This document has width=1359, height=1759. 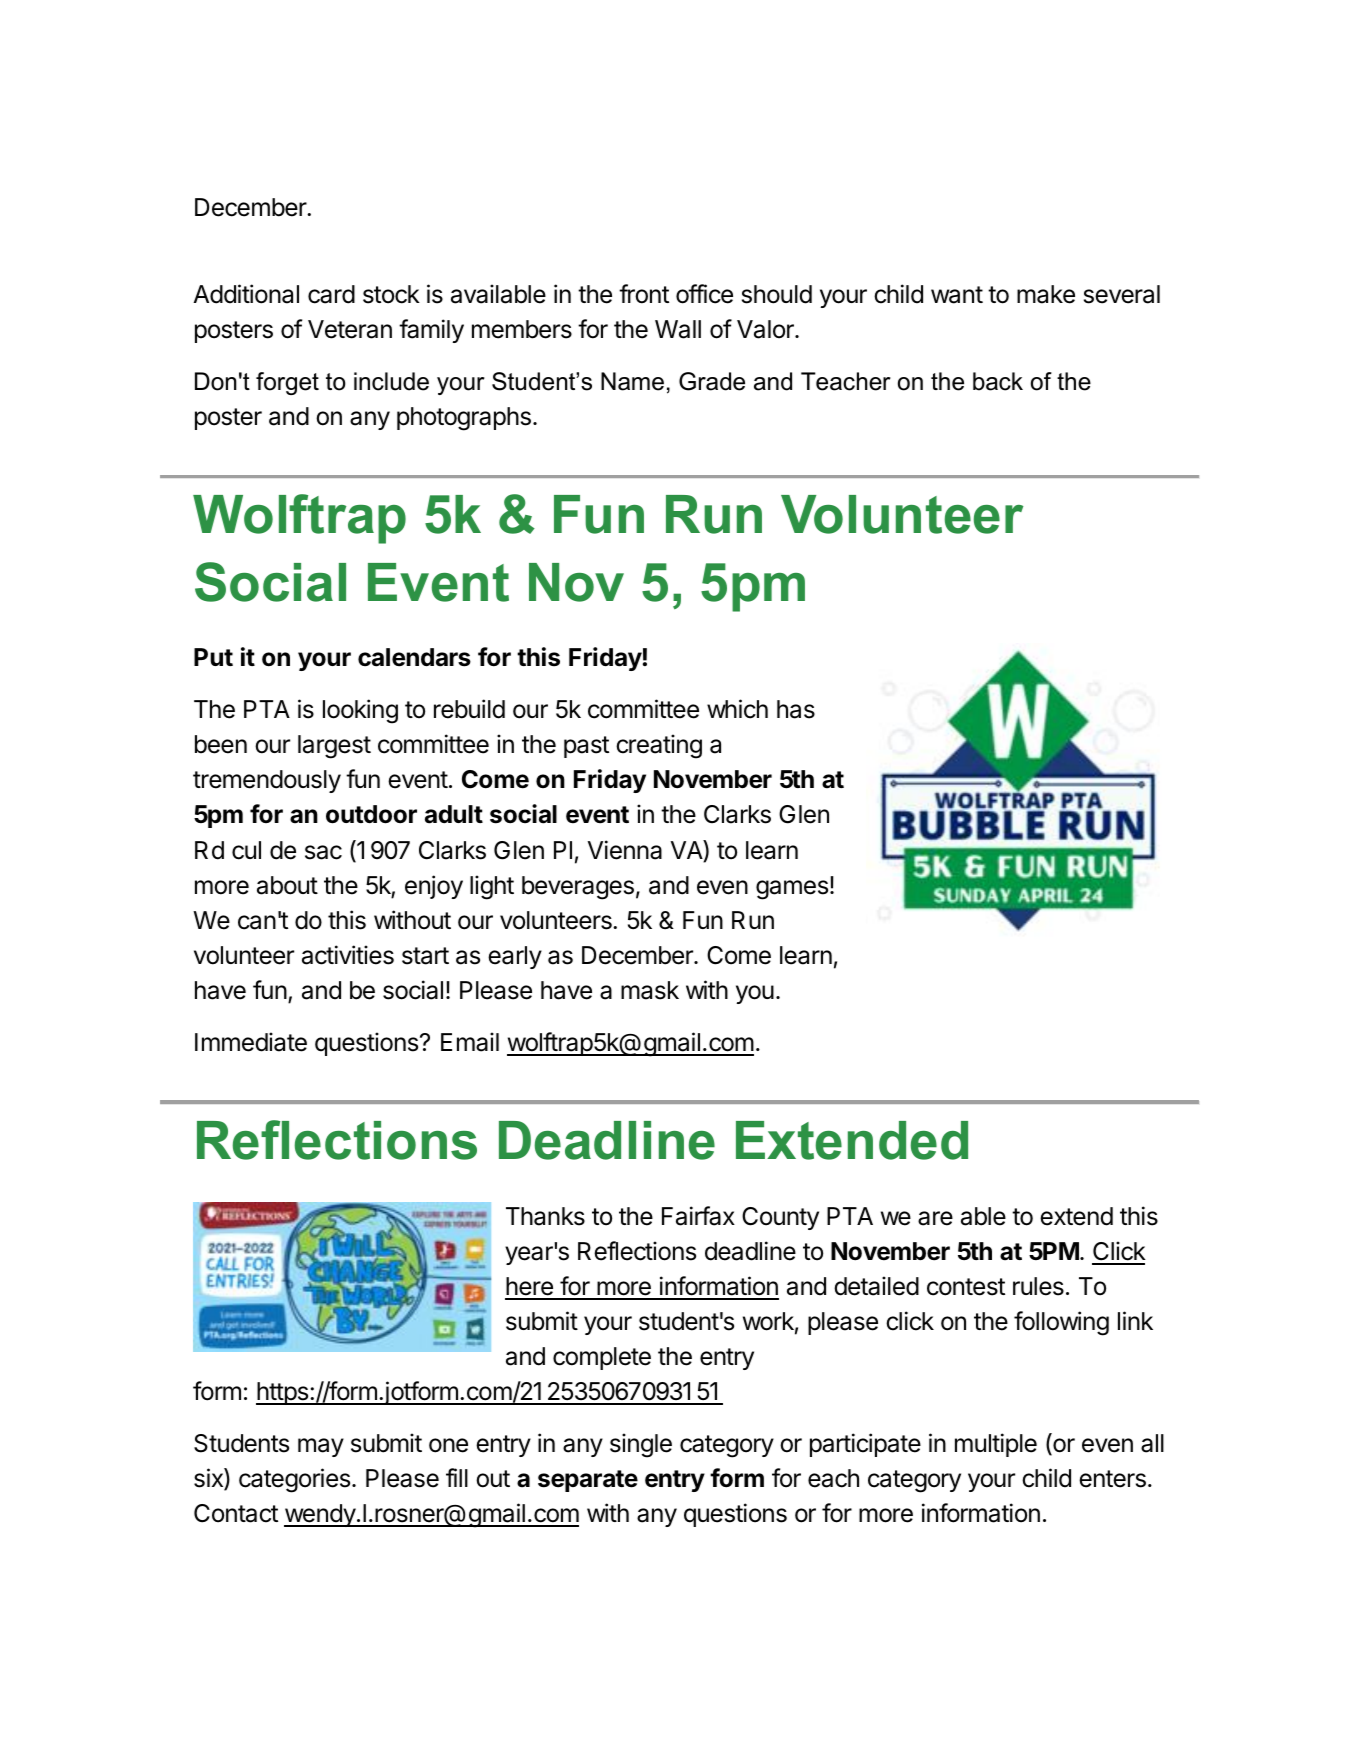 I want to click on Vienna, so click(x=625, y=850).
